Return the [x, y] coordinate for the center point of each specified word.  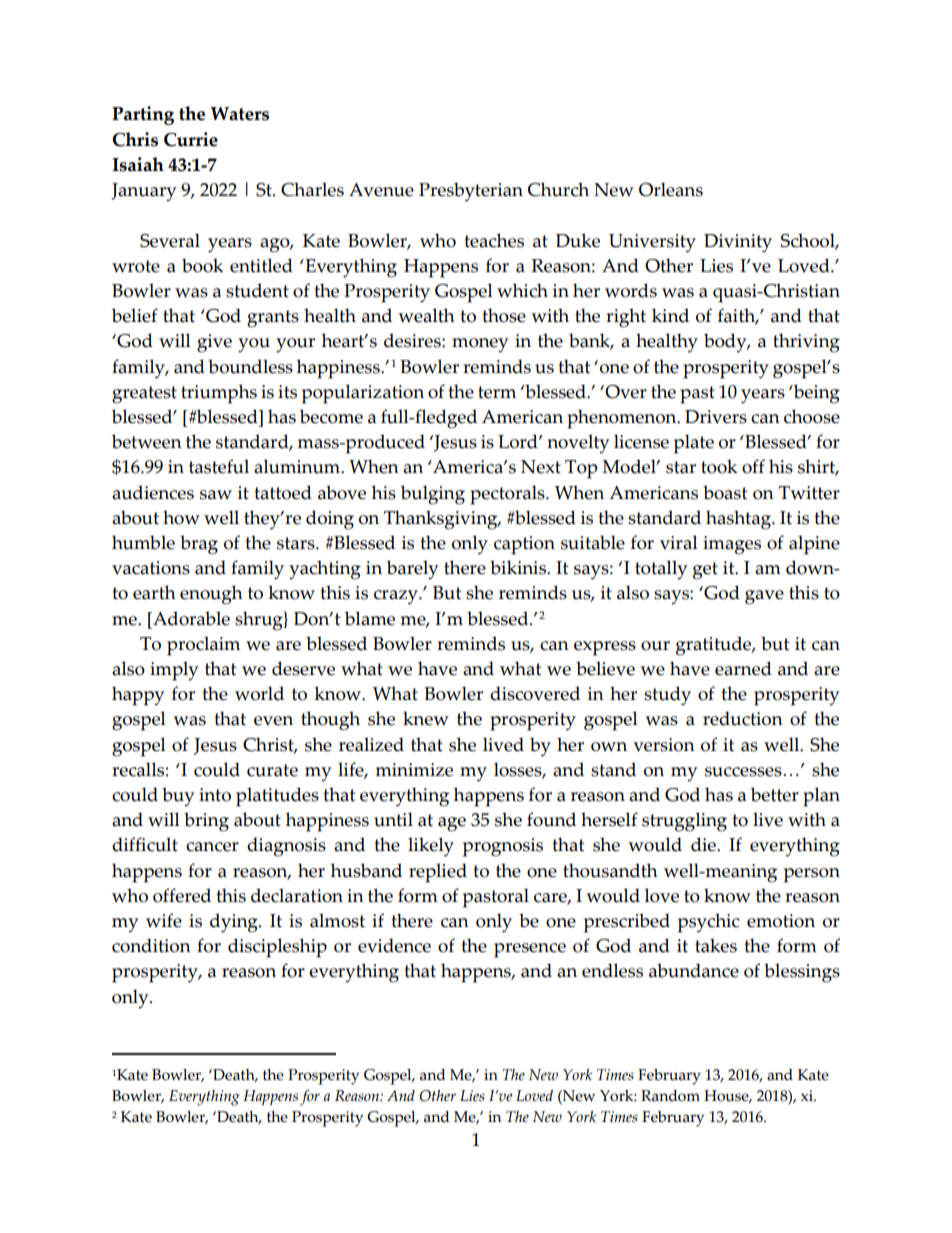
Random [670, 1096]
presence [530, 950]
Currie [191, 139]
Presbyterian [471, 192]
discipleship [277, 948]
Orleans [671, 189]
